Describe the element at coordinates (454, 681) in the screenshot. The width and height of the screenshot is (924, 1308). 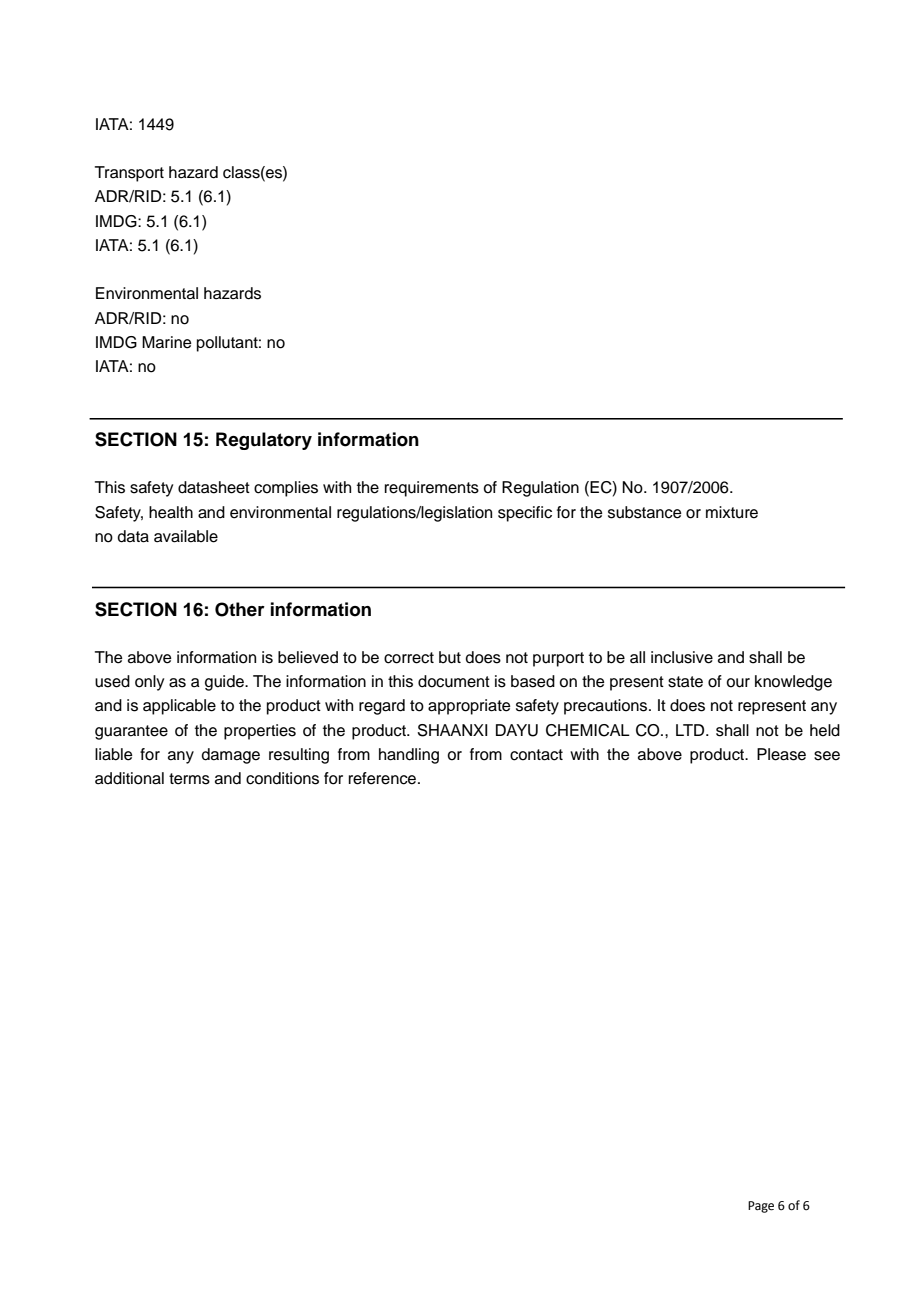
I see `document` at that location.
